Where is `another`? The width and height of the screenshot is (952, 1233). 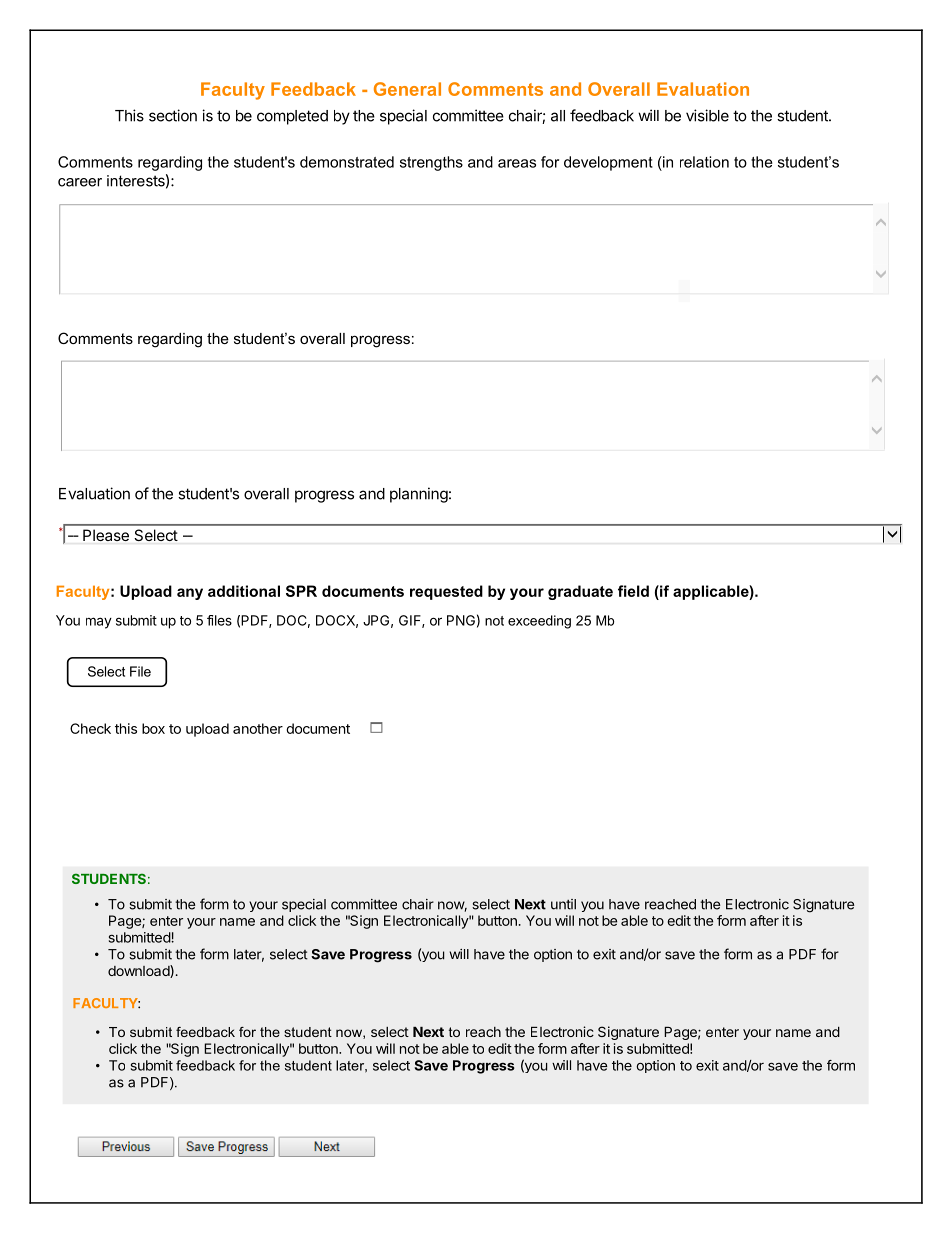
another is located at coordinates (258, 728).
